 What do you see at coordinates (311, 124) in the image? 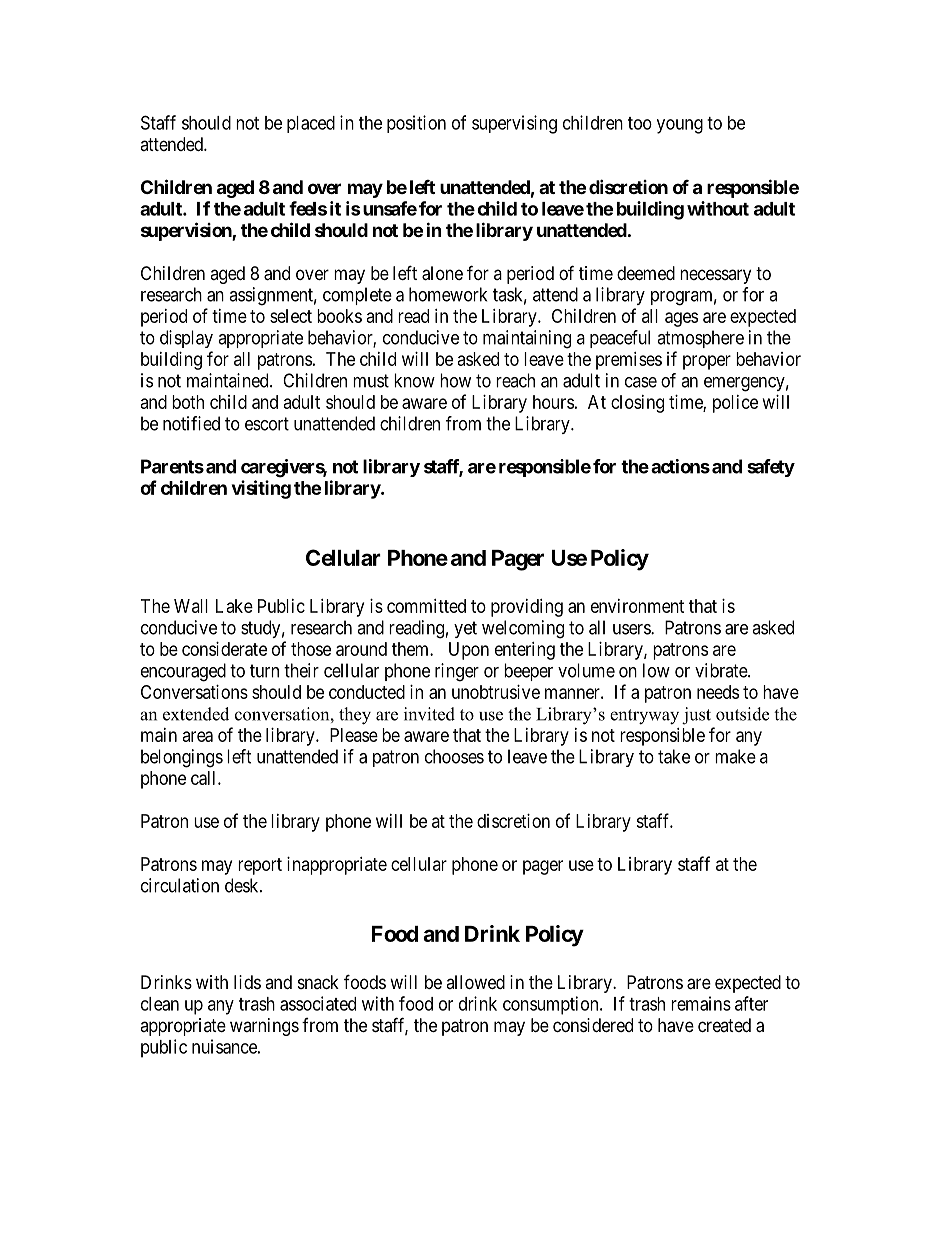
I see `placed` at bounding box center [311, 124].
